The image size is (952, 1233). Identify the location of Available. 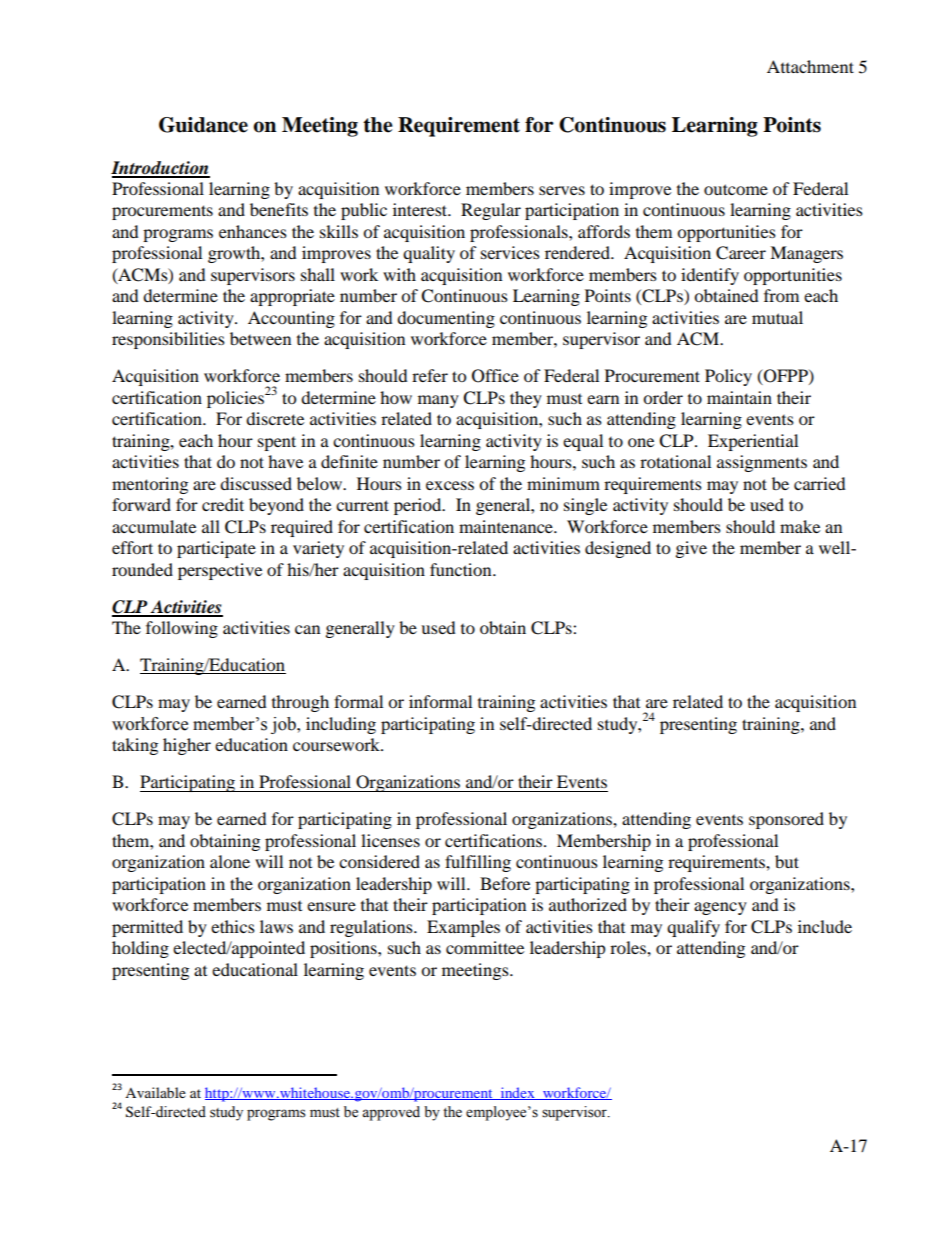
(155, 1092).
